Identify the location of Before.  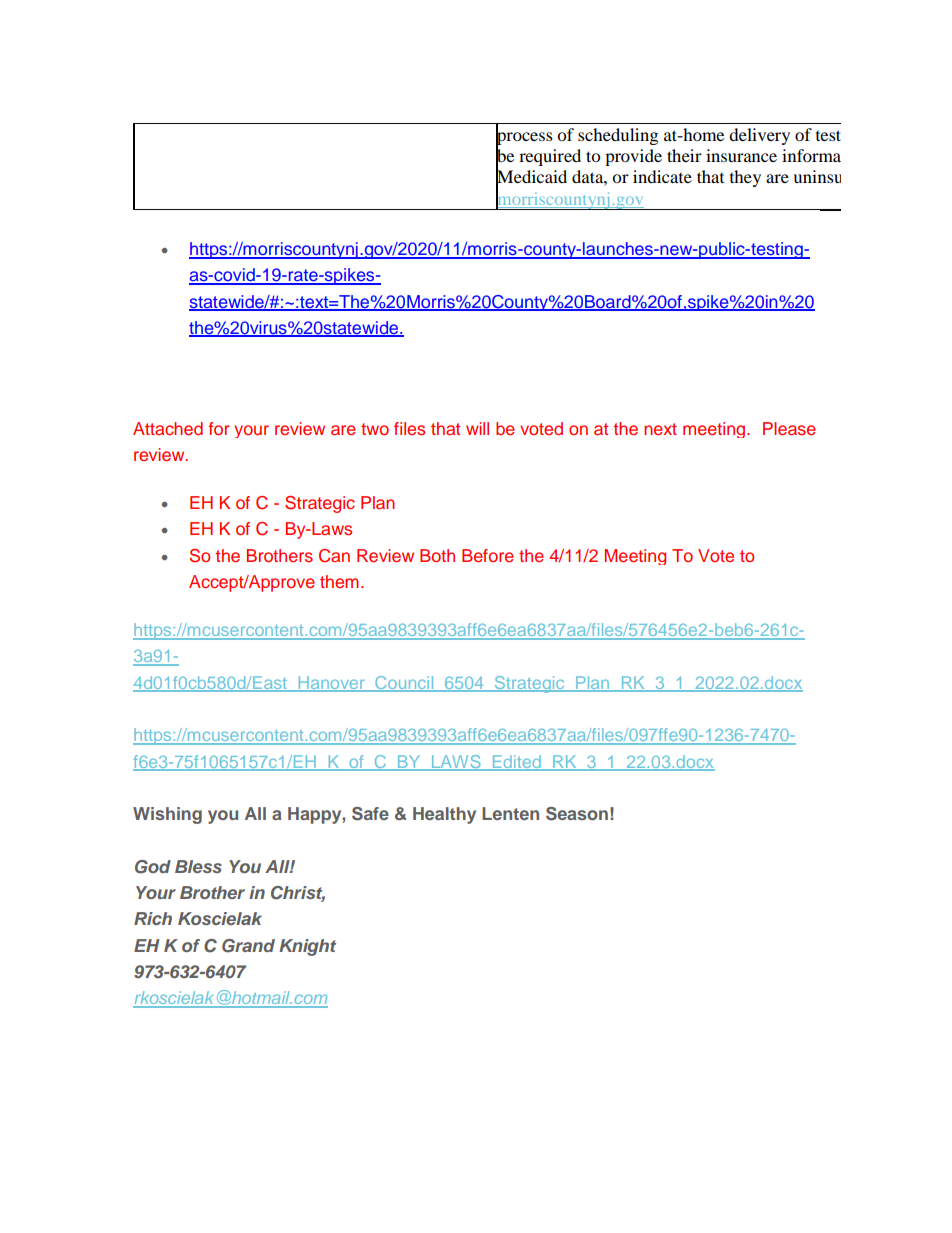
(488, 555).
